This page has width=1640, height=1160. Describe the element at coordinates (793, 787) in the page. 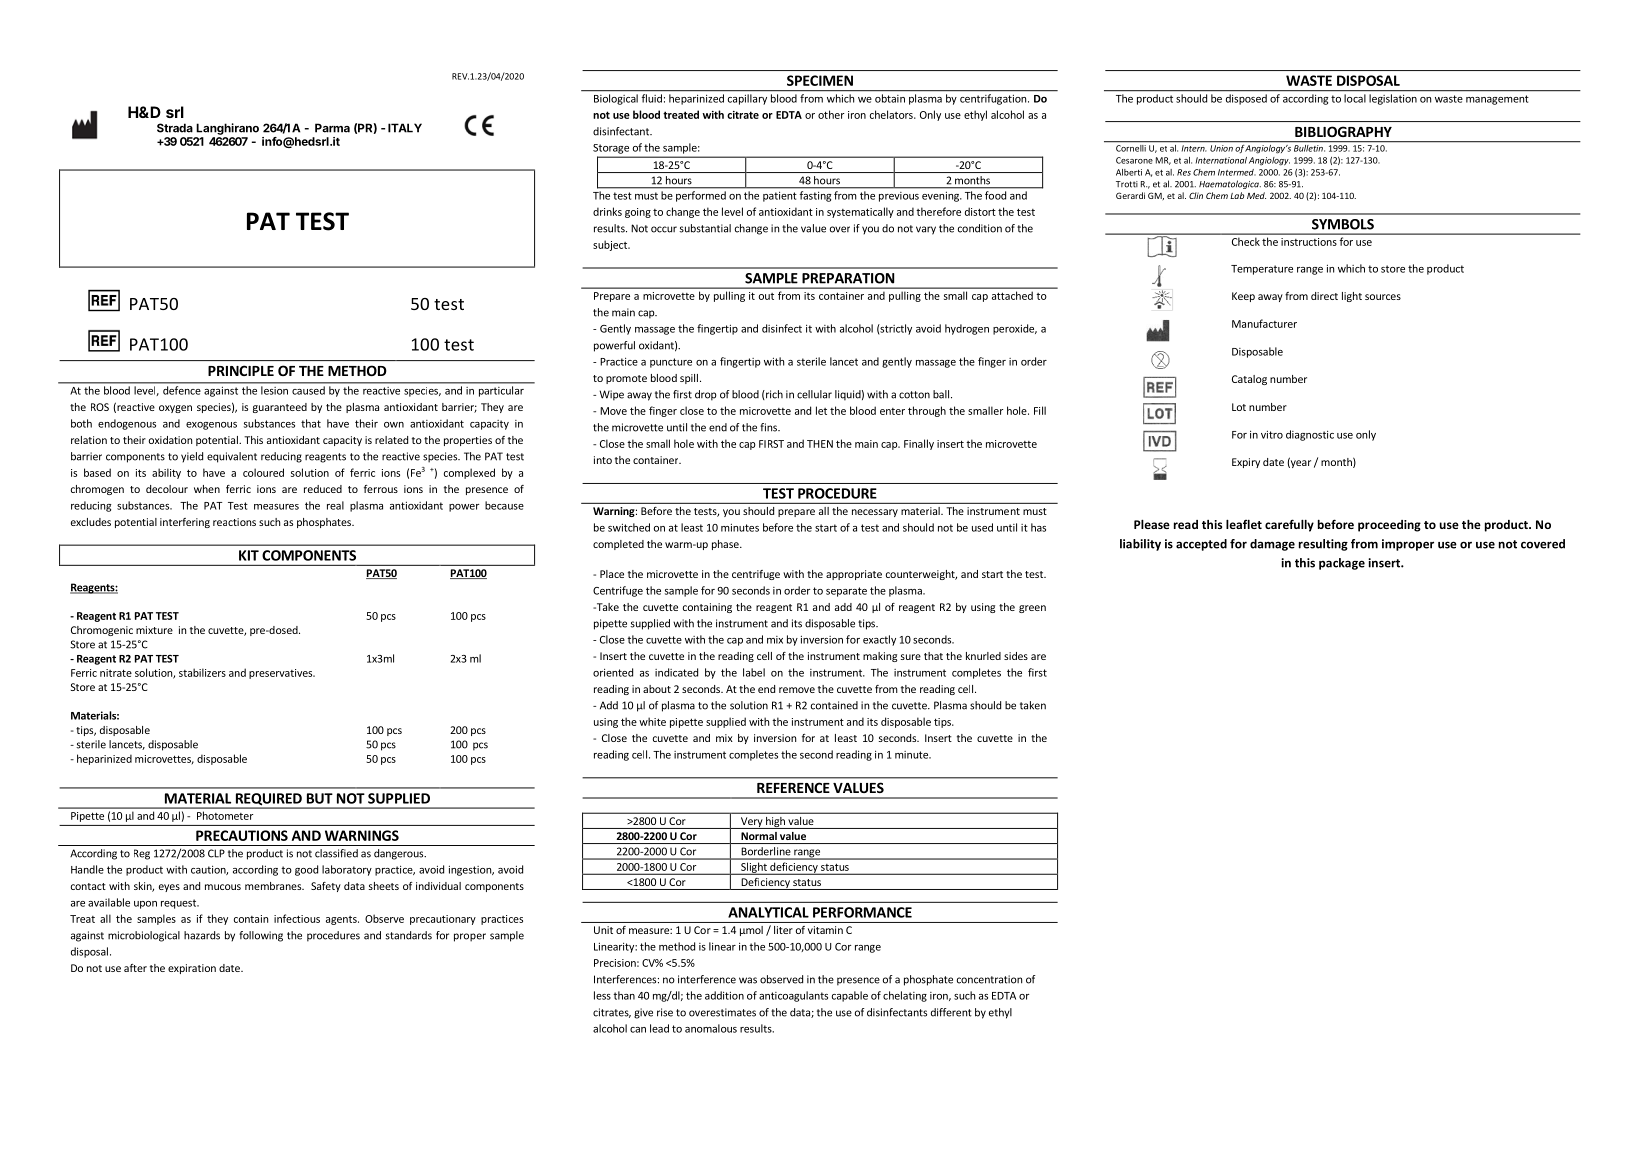

I see `REFERENCE` at that location.
